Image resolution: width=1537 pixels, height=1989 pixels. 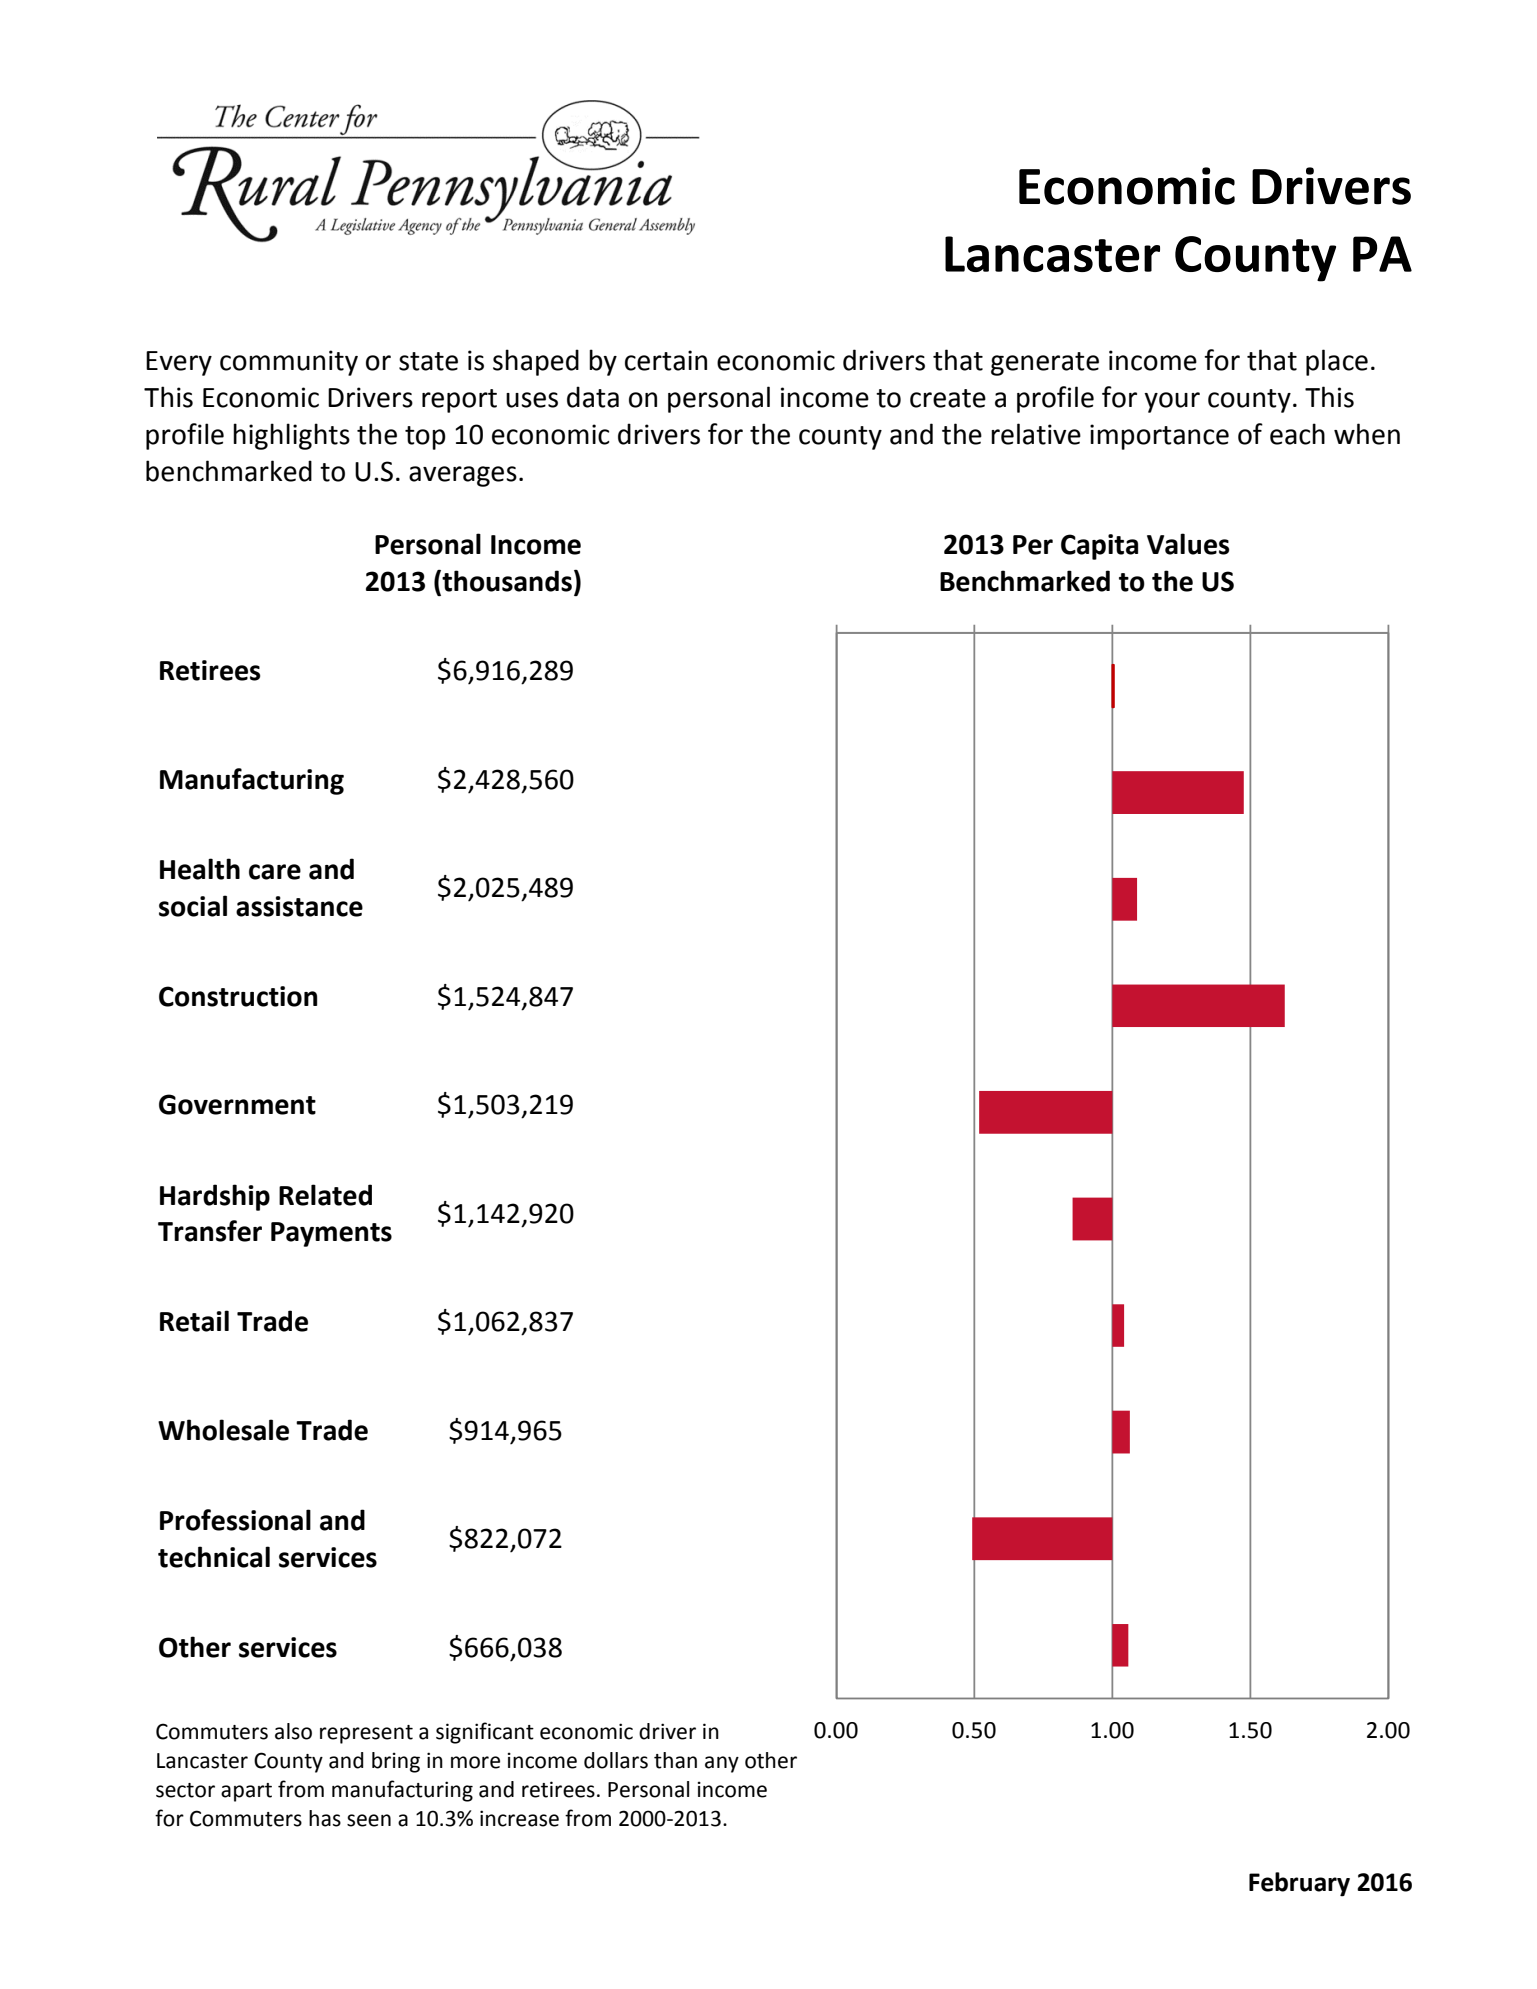 What do you see at coordinates (675, 1760) in the screenshot?
I see `than` at bounding box center [675, 1760].
